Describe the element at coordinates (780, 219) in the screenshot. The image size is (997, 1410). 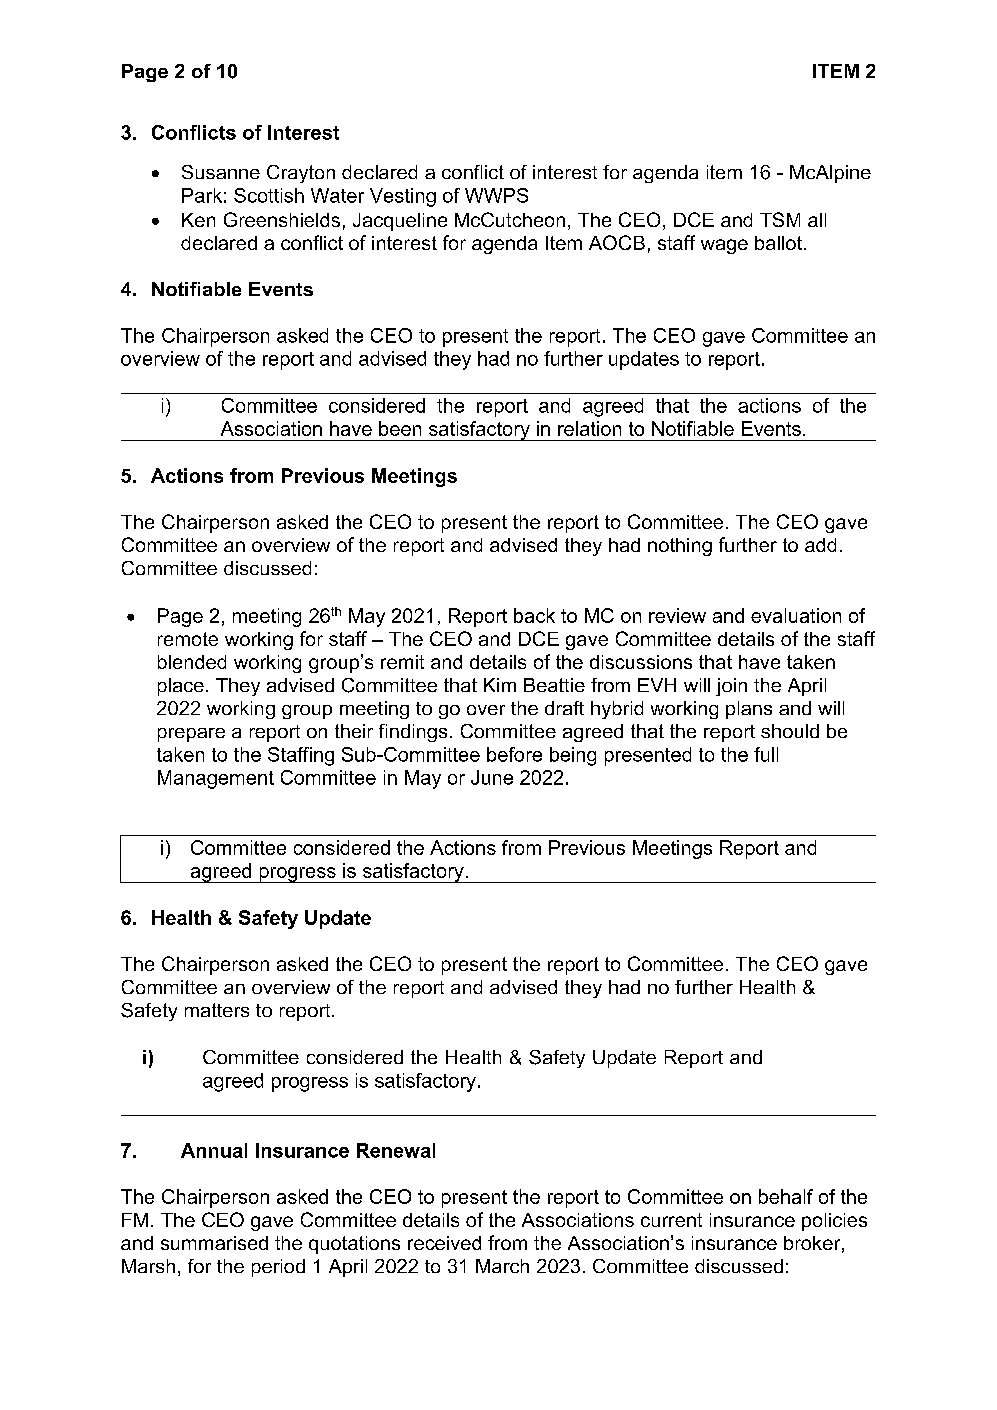
I see `TSM` at that location.
